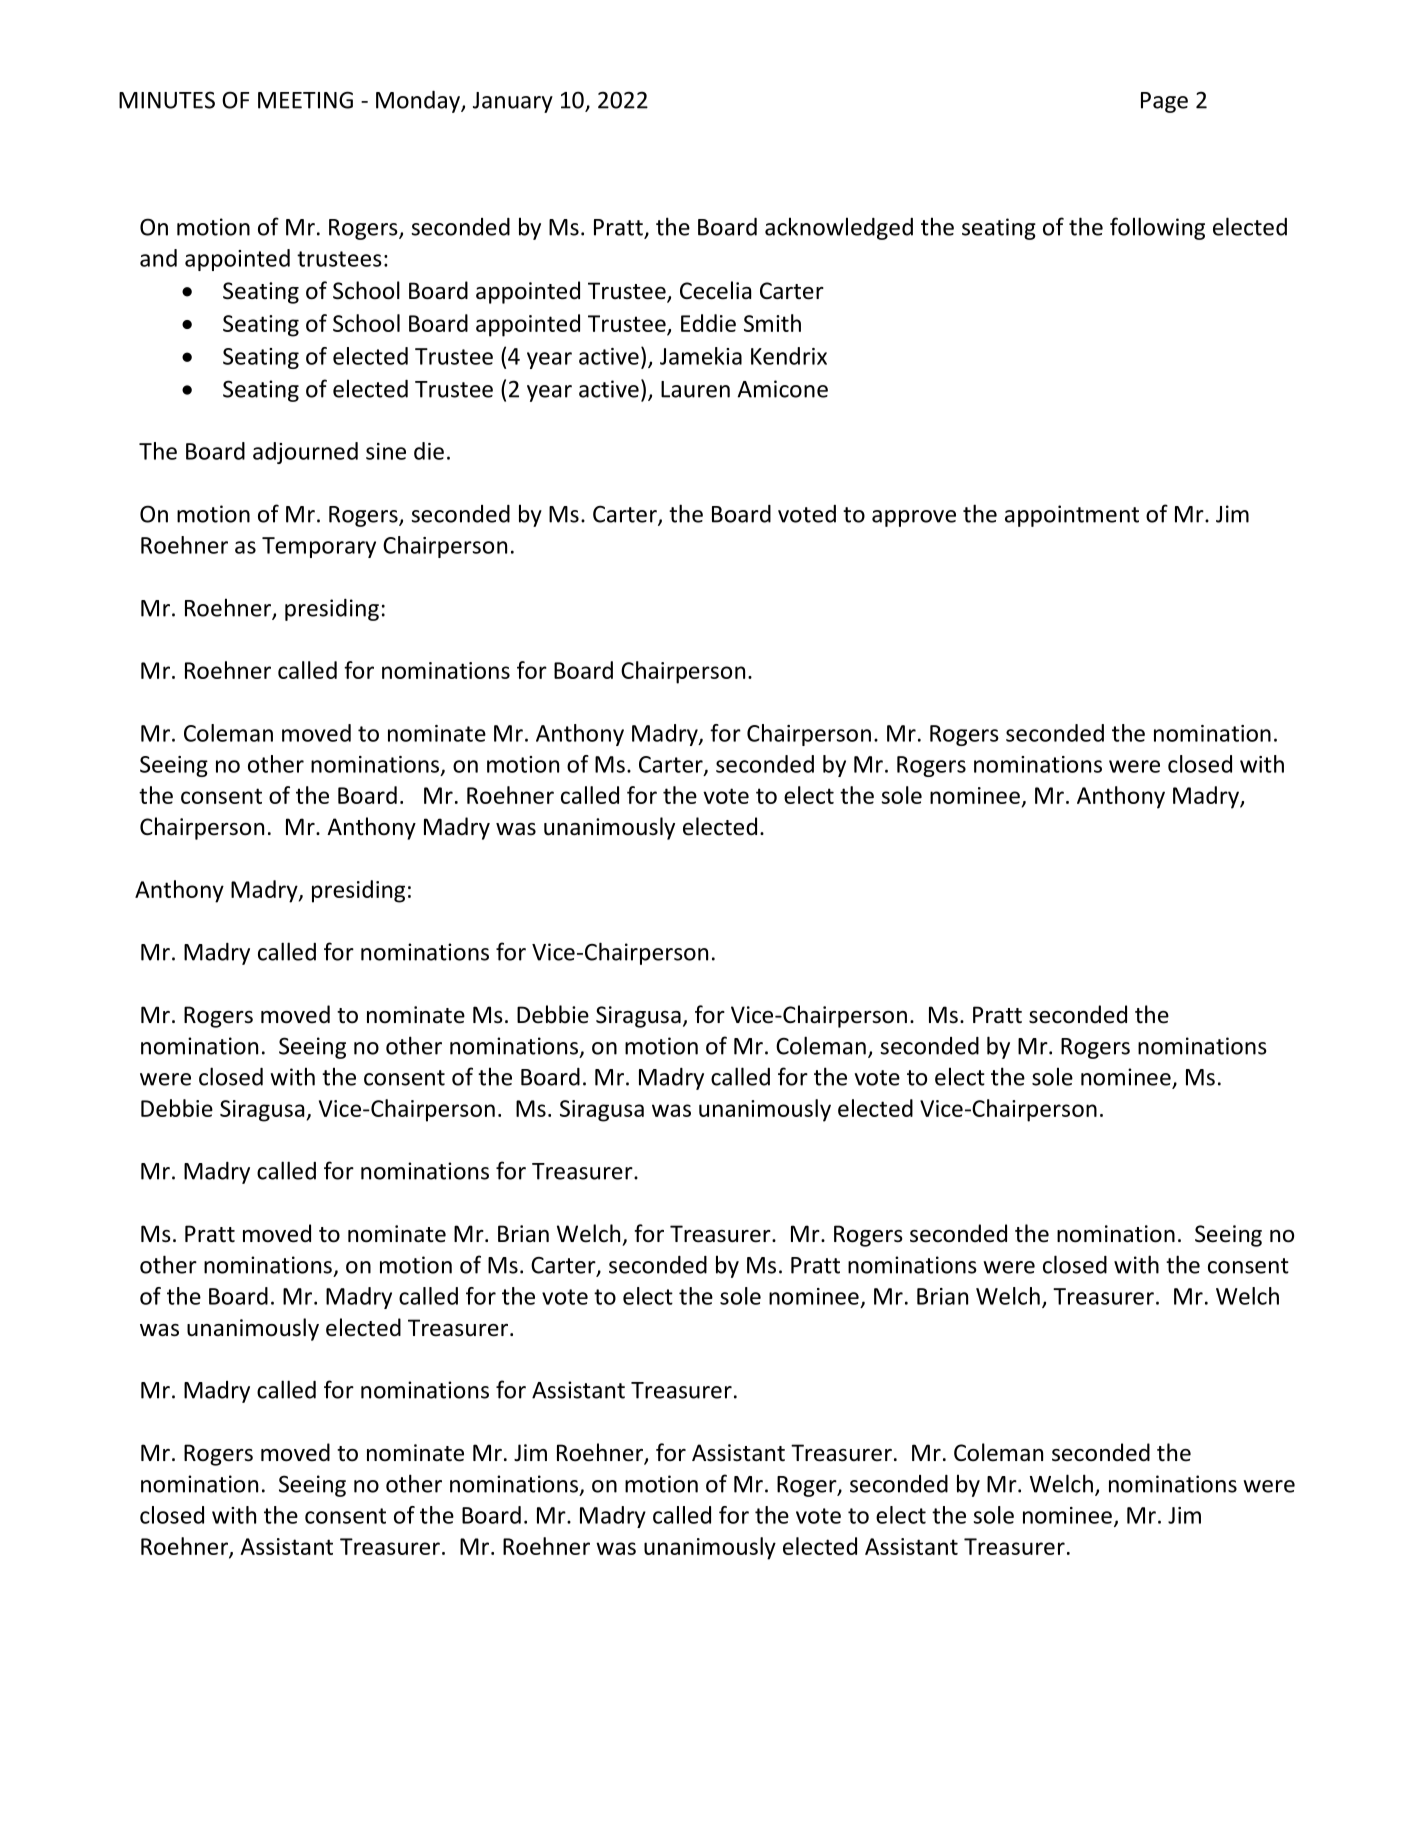 The height and width of the image is (1846, 1426). I want to click on MEETING, so click(305, 100).
